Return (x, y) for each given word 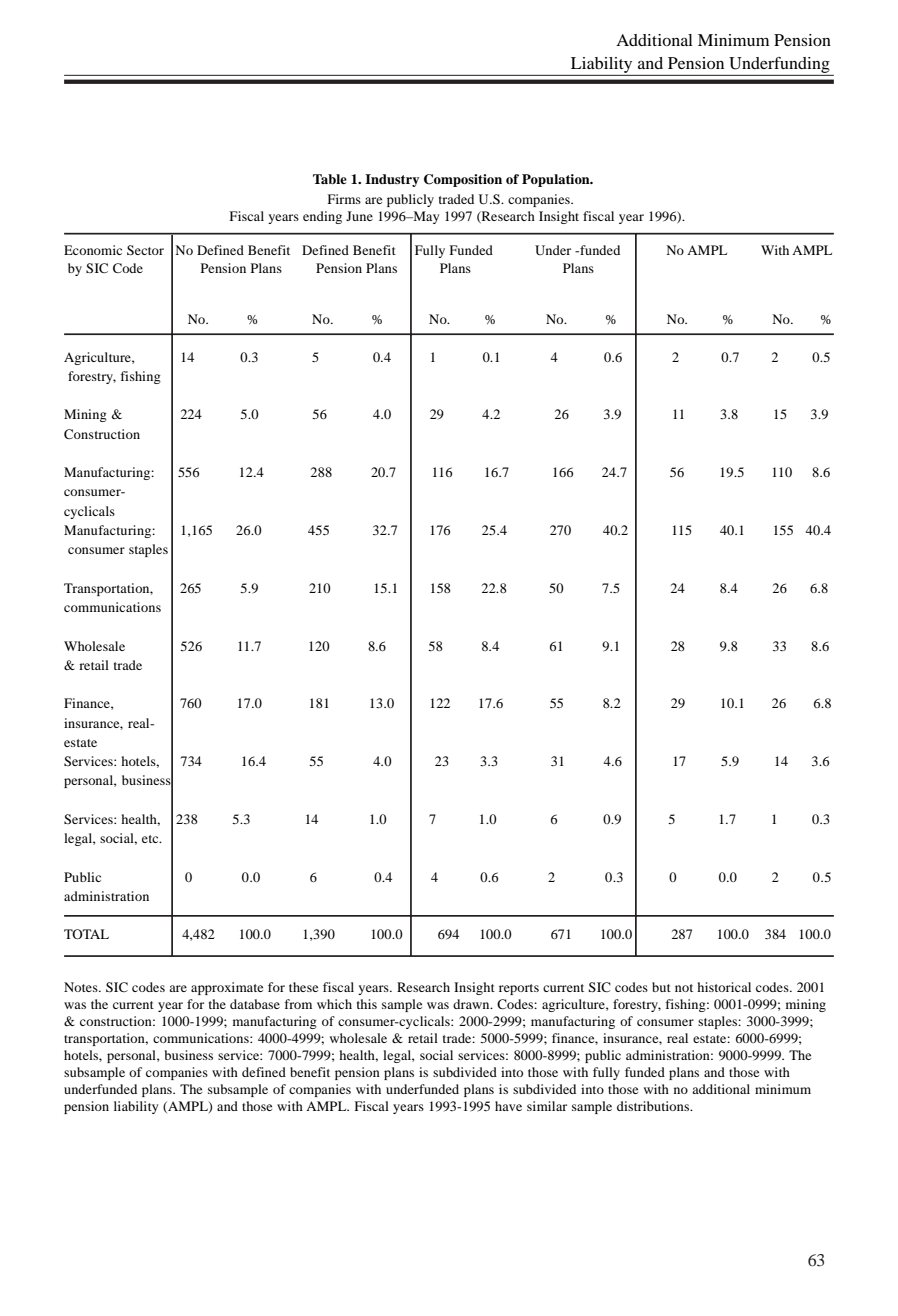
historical (724, 987)
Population (557, 180)
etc (151, 839)
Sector (145, 250)
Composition (463, 180)
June (359, 216)
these (303, 987)
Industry (392, 180)
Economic (93, 250)
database (255, 1004)
